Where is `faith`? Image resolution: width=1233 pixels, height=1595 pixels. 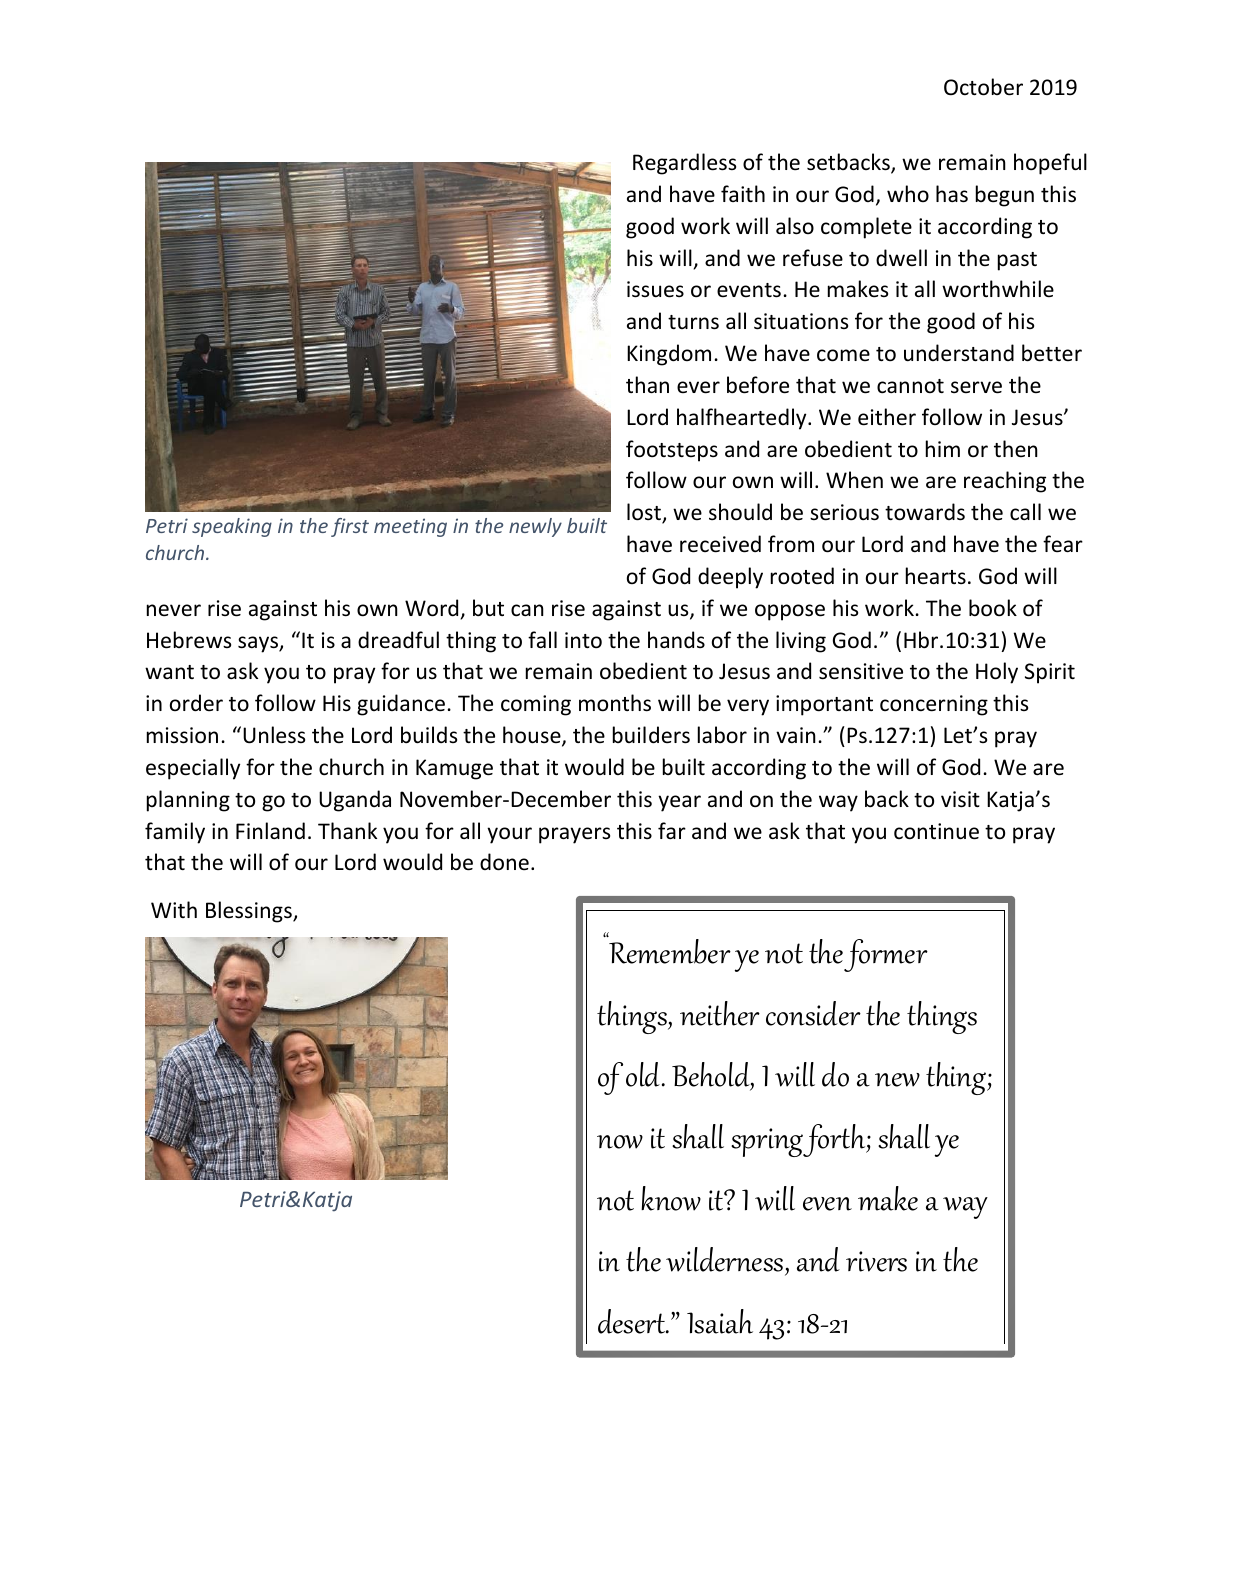 faith is located at coordinates (743, 193).
